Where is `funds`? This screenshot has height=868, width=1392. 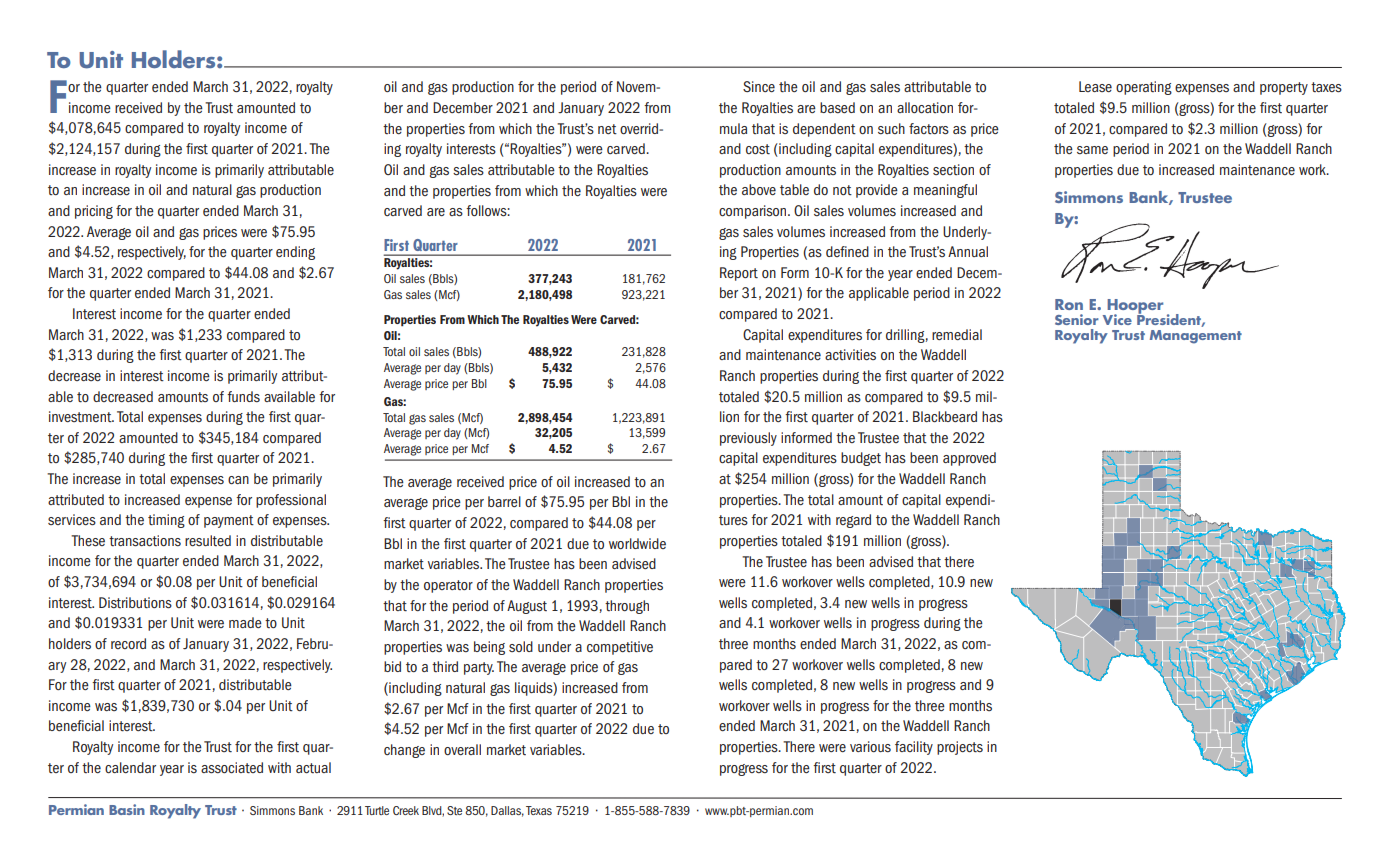 funds is located at coordinates (243, 396).
